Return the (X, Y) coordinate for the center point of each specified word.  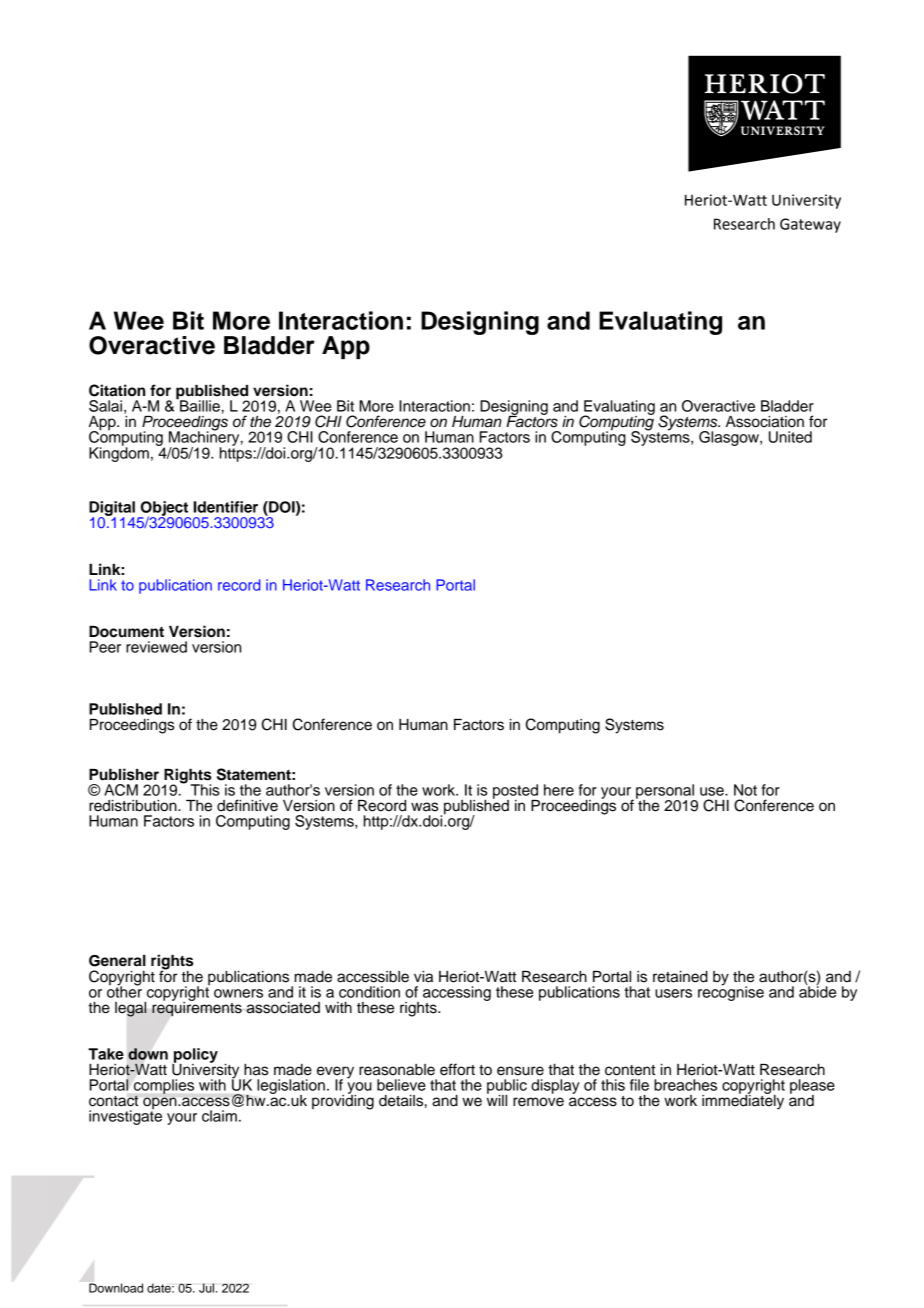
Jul (208, 1288)
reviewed (156, 647)
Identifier (225, 507)
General (117, 961)
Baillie (199, 405)
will (497, 1099)
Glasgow (730, 438)
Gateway (810, 225)
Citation (117, 390)
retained (680, 977)
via (423, 977)
